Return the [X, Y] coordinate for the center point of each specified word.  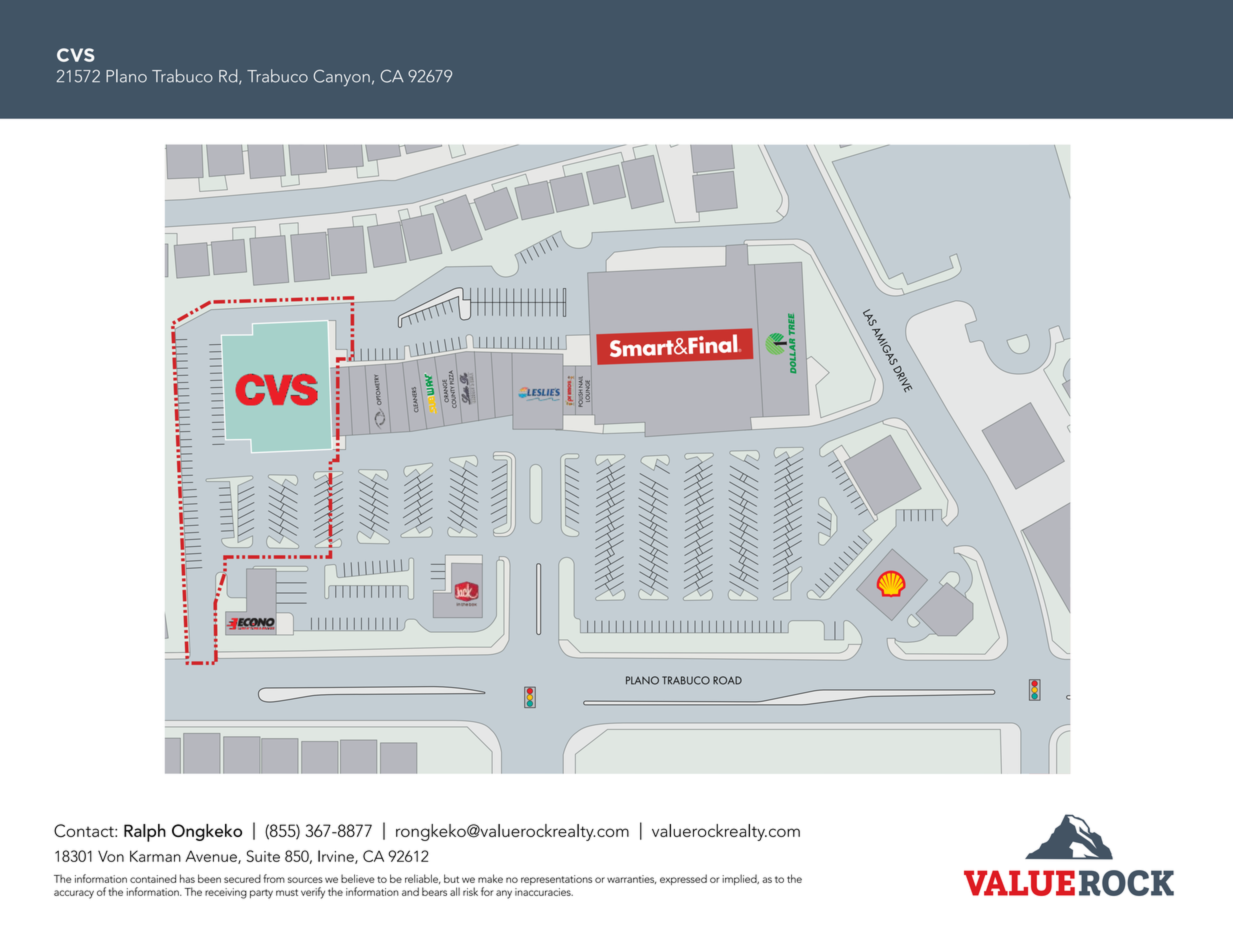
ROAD [727, 680]
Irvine [337, 857]
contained [153, 878]
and [410, 891]
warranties [631, 879]
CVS [76, 55]
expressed [683, 879]
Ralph [145, 833]
